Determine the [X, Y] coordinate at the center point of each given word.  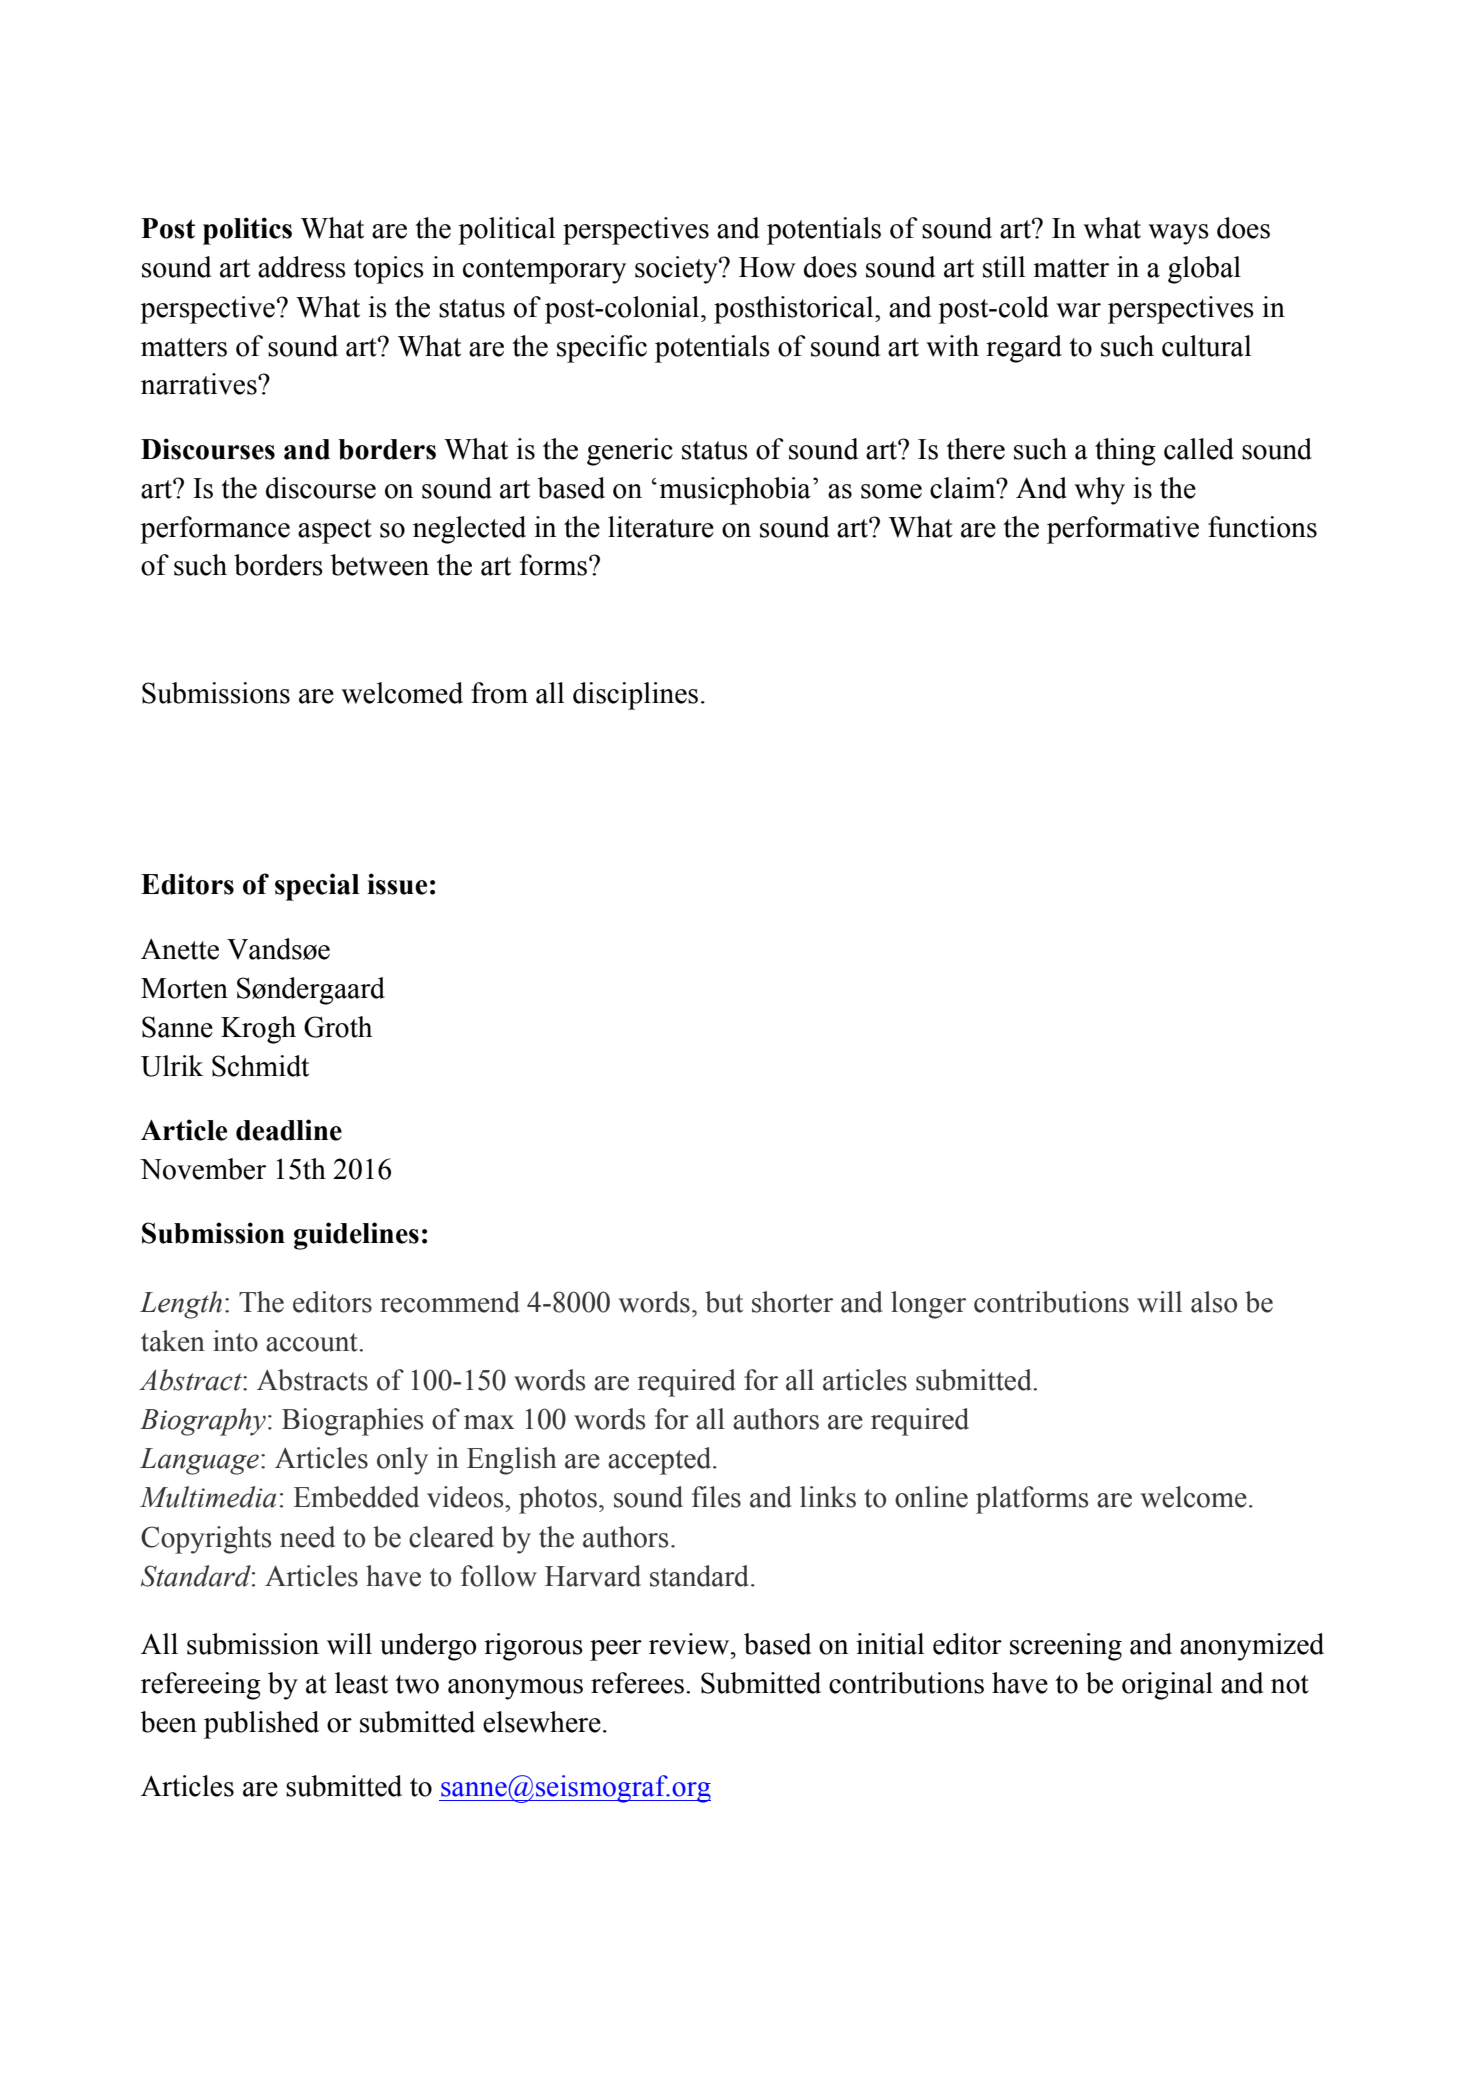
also [1214, 1302]
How [767, 267]
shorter [792, 1302]
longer [928, 1305]
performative [1123, 530]
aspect [335, 531]
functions [1262, 527]
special [317, 887]
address [302, 267]
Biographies [352, 1422]
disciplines [635, 696]
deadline [289, 1130]
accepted [661, 1461]
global [1204, 270]
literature [661, 527]
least [361, 1683]
